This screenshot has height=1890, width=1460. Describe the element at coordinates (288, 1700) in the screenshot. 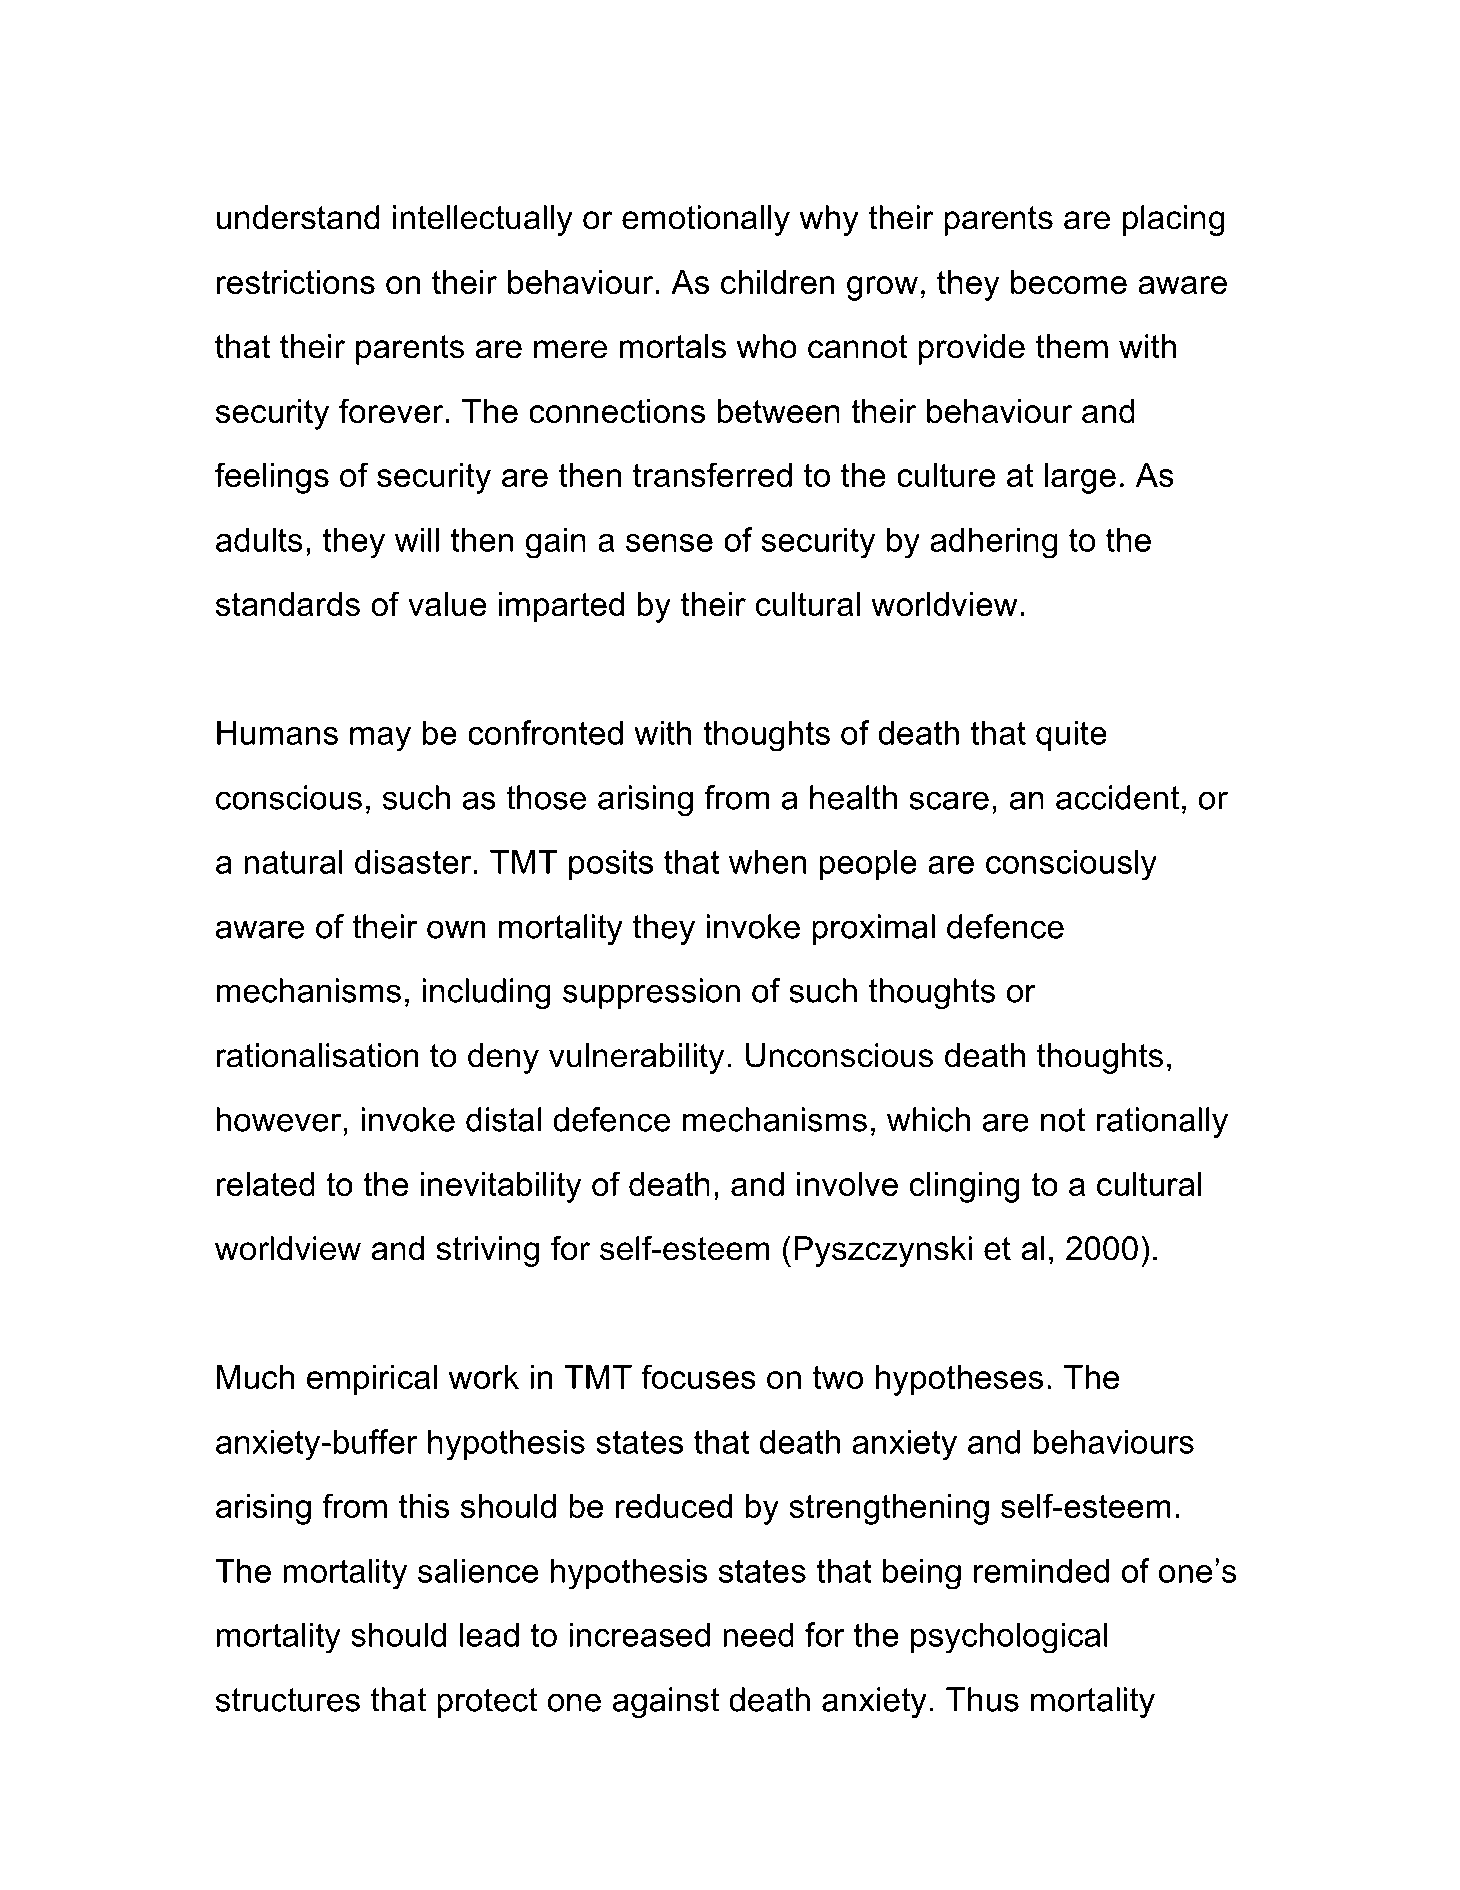

I see `structures` at that location.
